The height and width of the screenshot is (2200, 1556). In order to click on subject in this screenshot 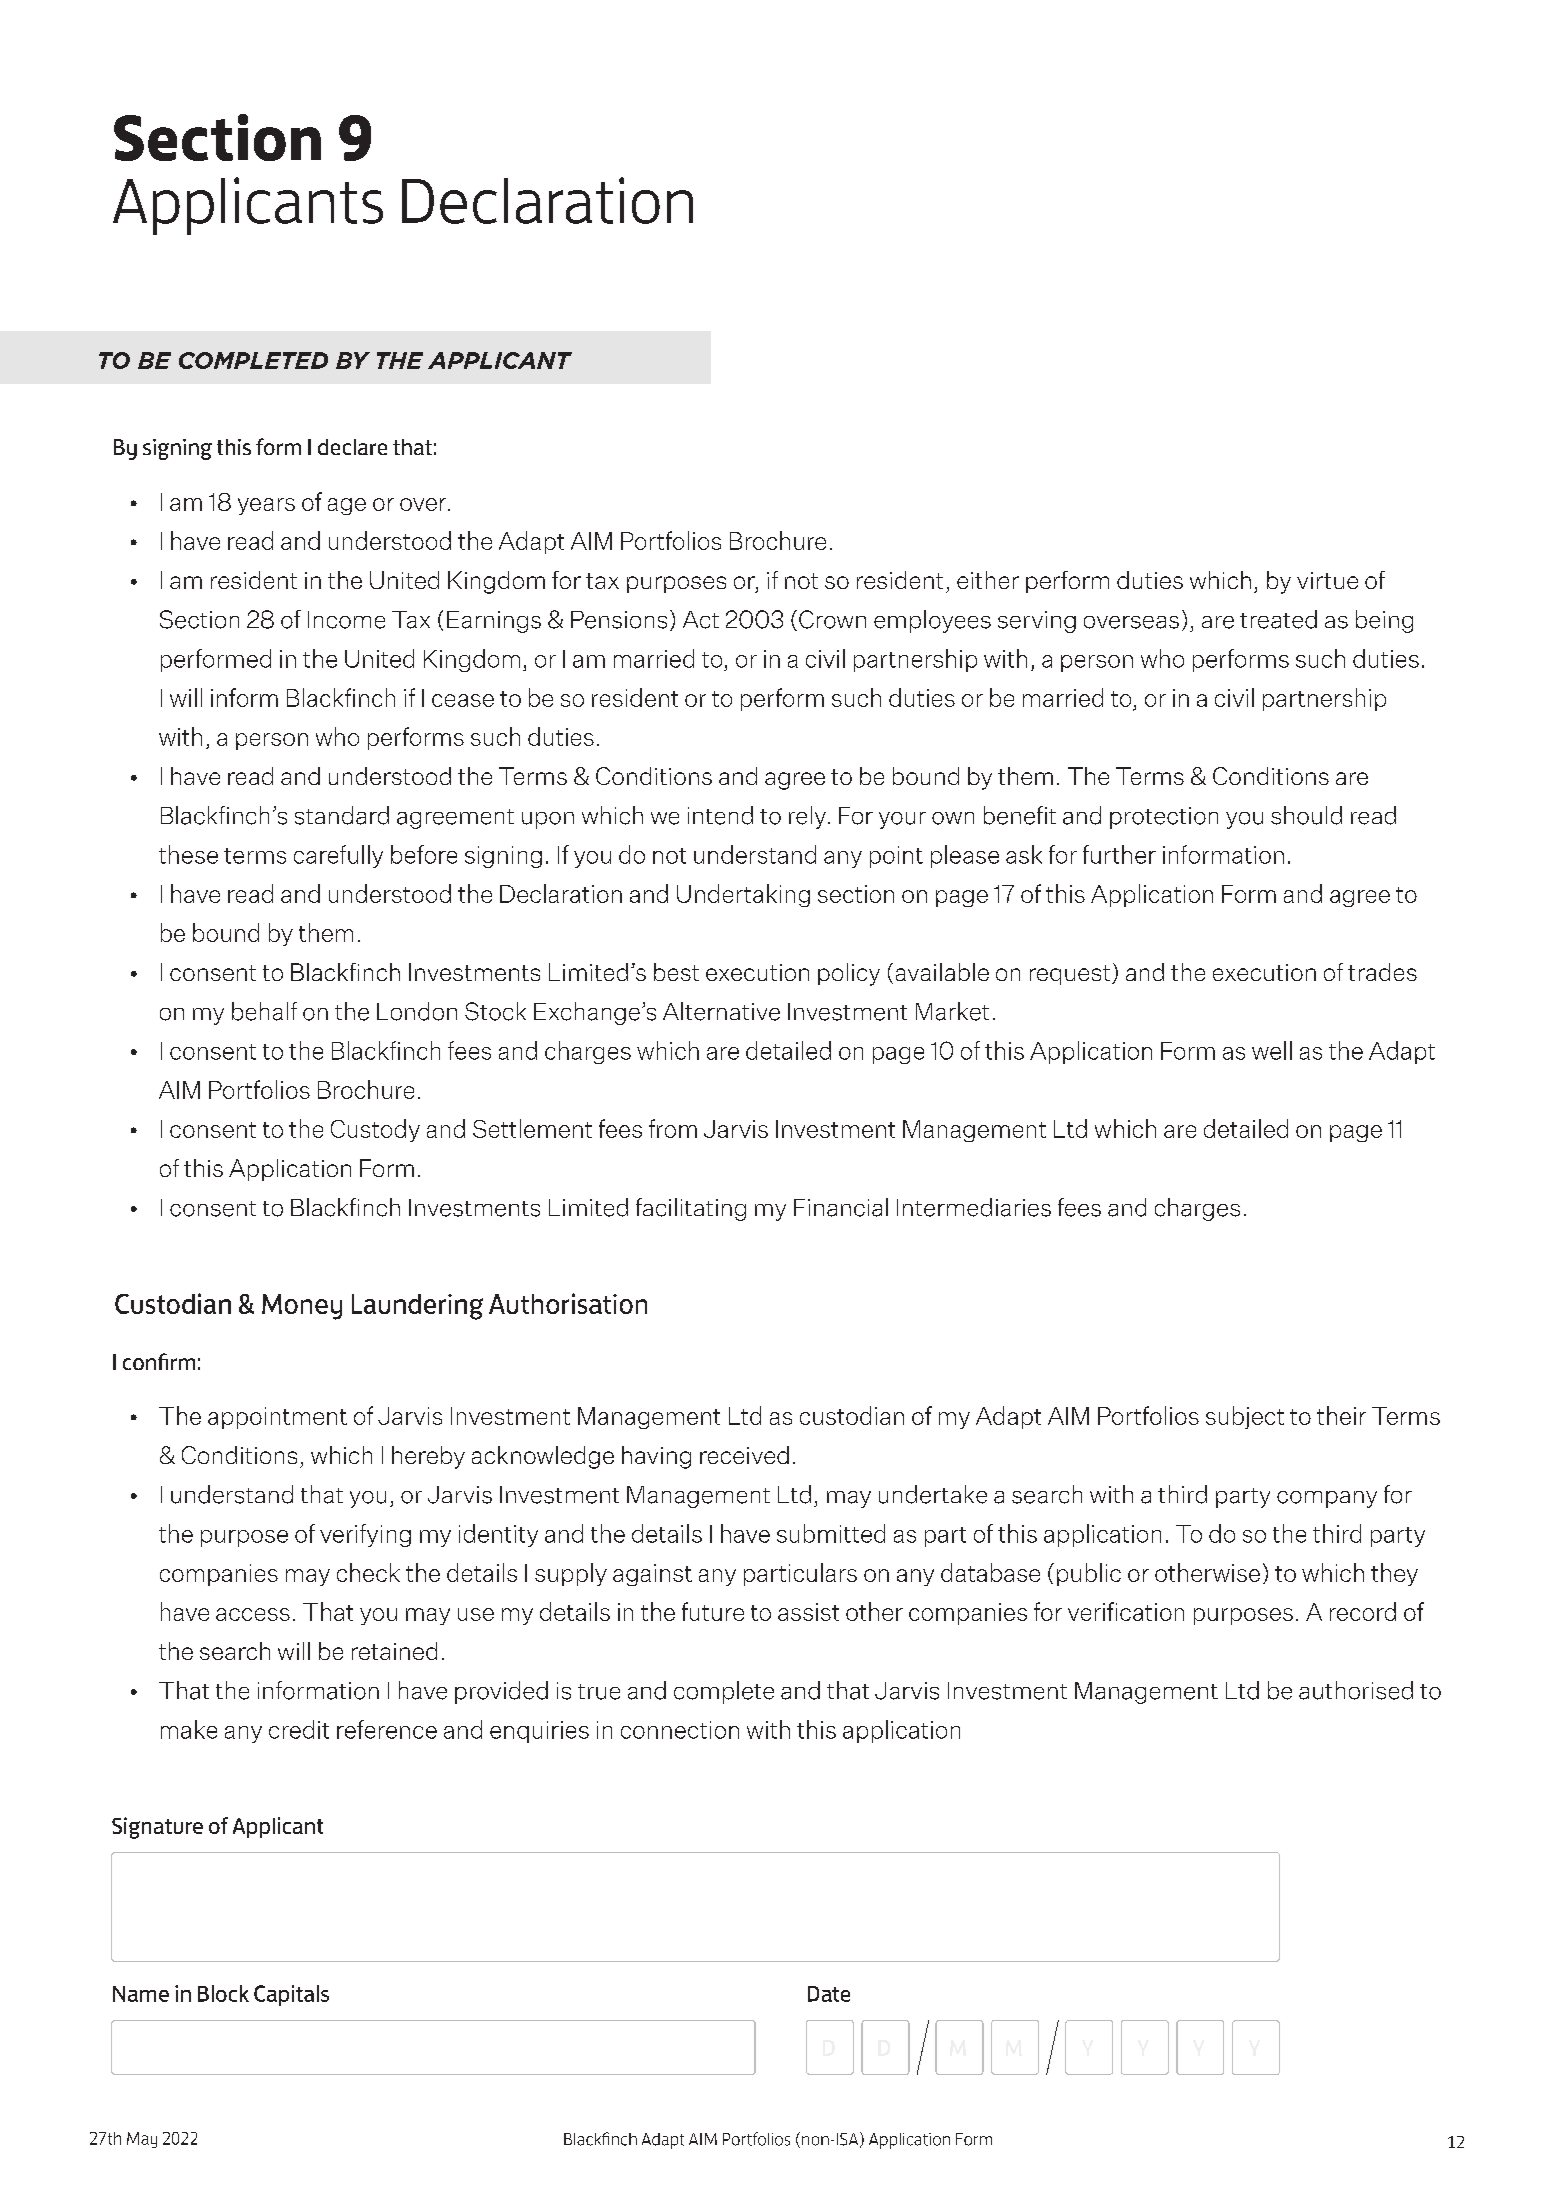, I will do `click(1245, 1417)`.
